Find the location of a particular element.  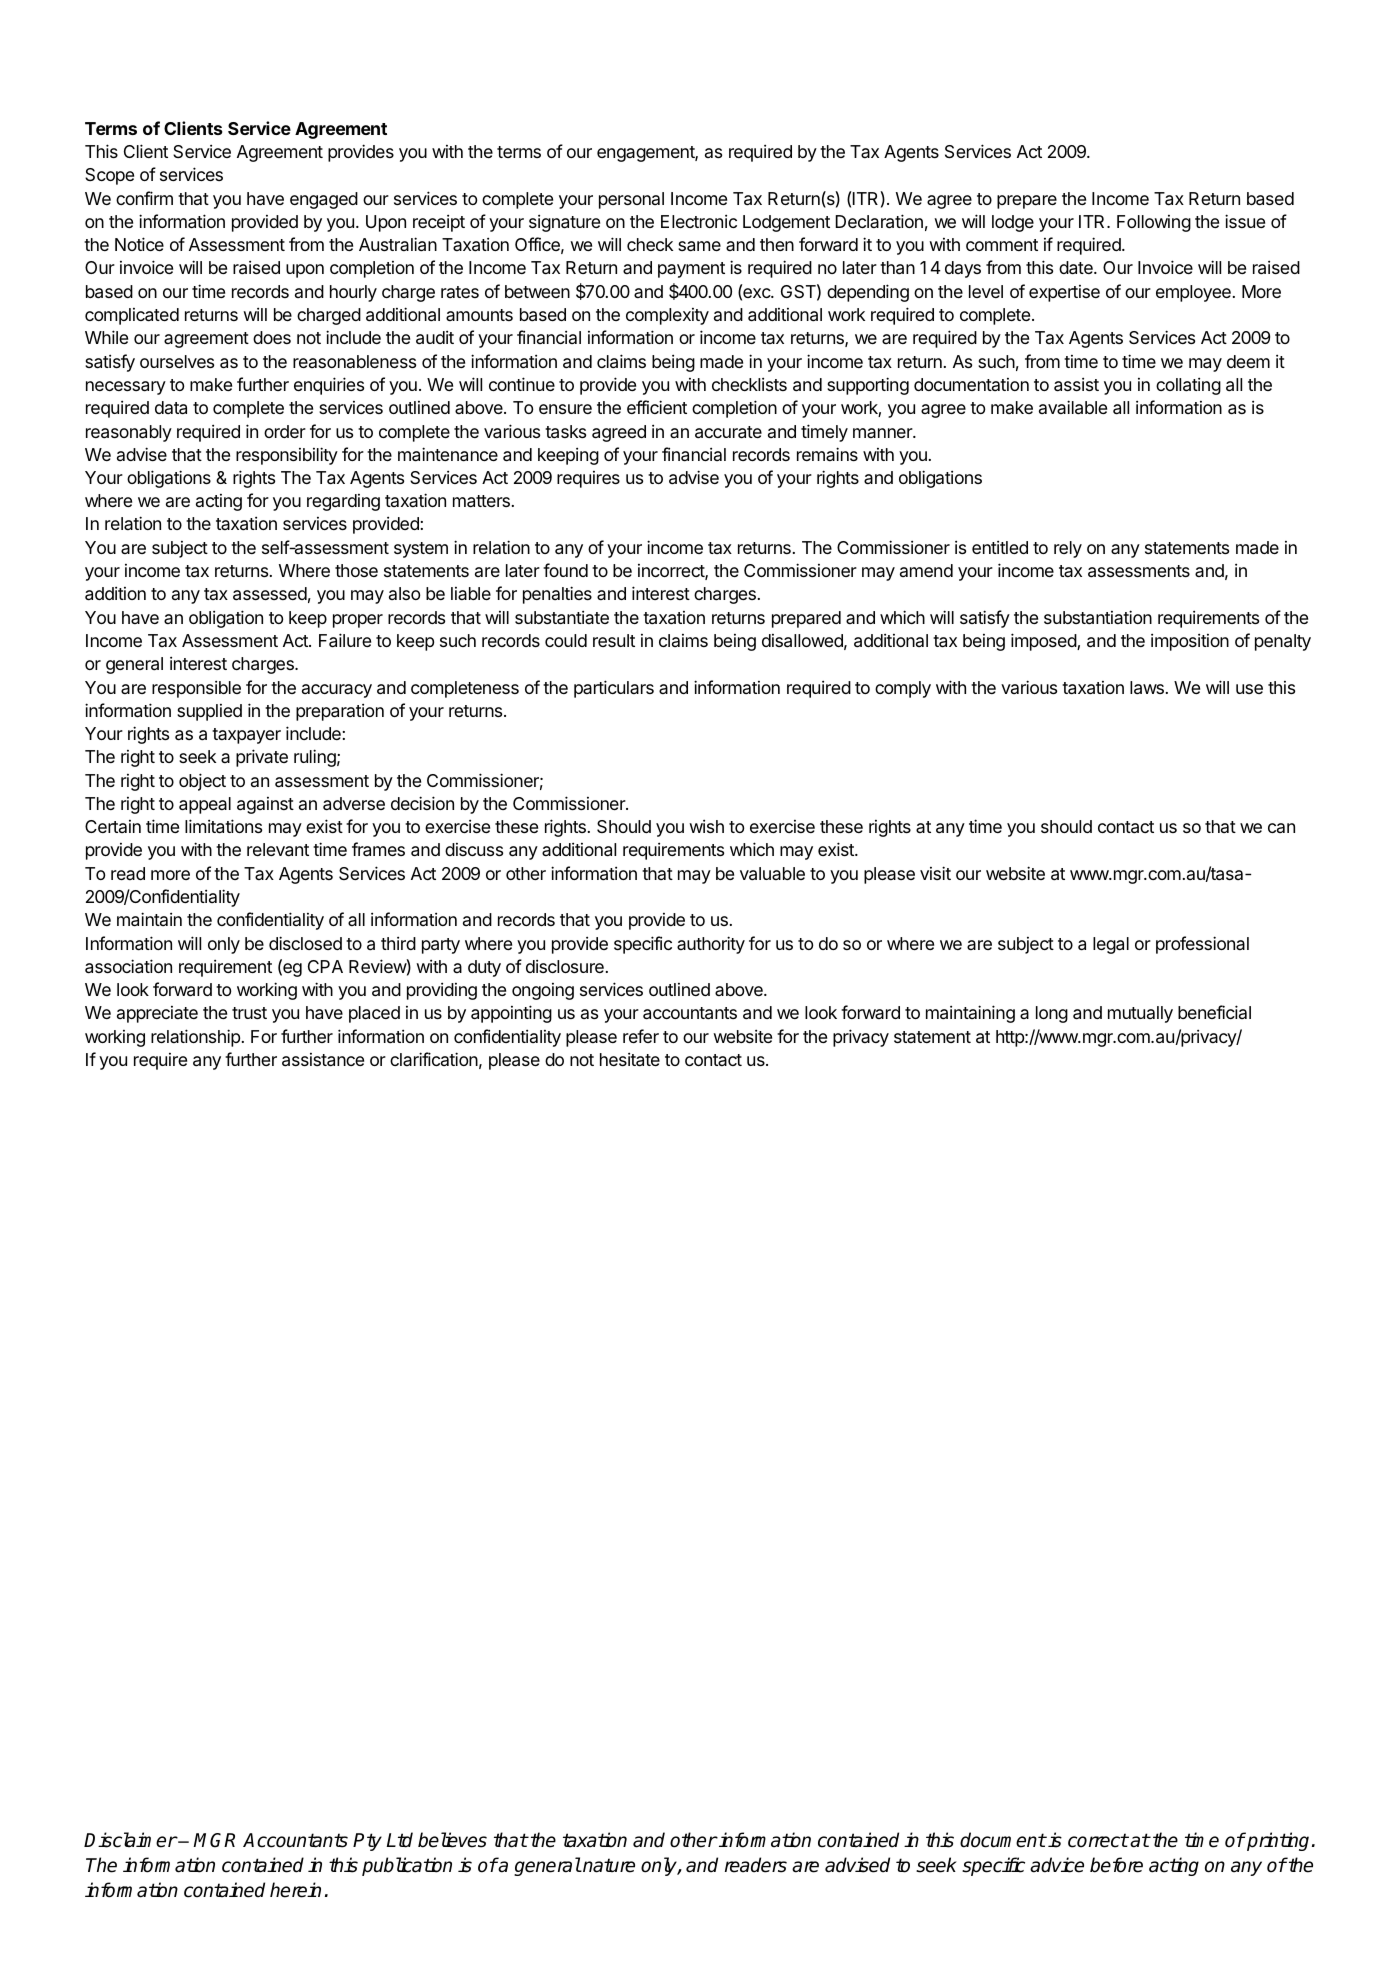

herein is located at coordinates (295, 1890).
